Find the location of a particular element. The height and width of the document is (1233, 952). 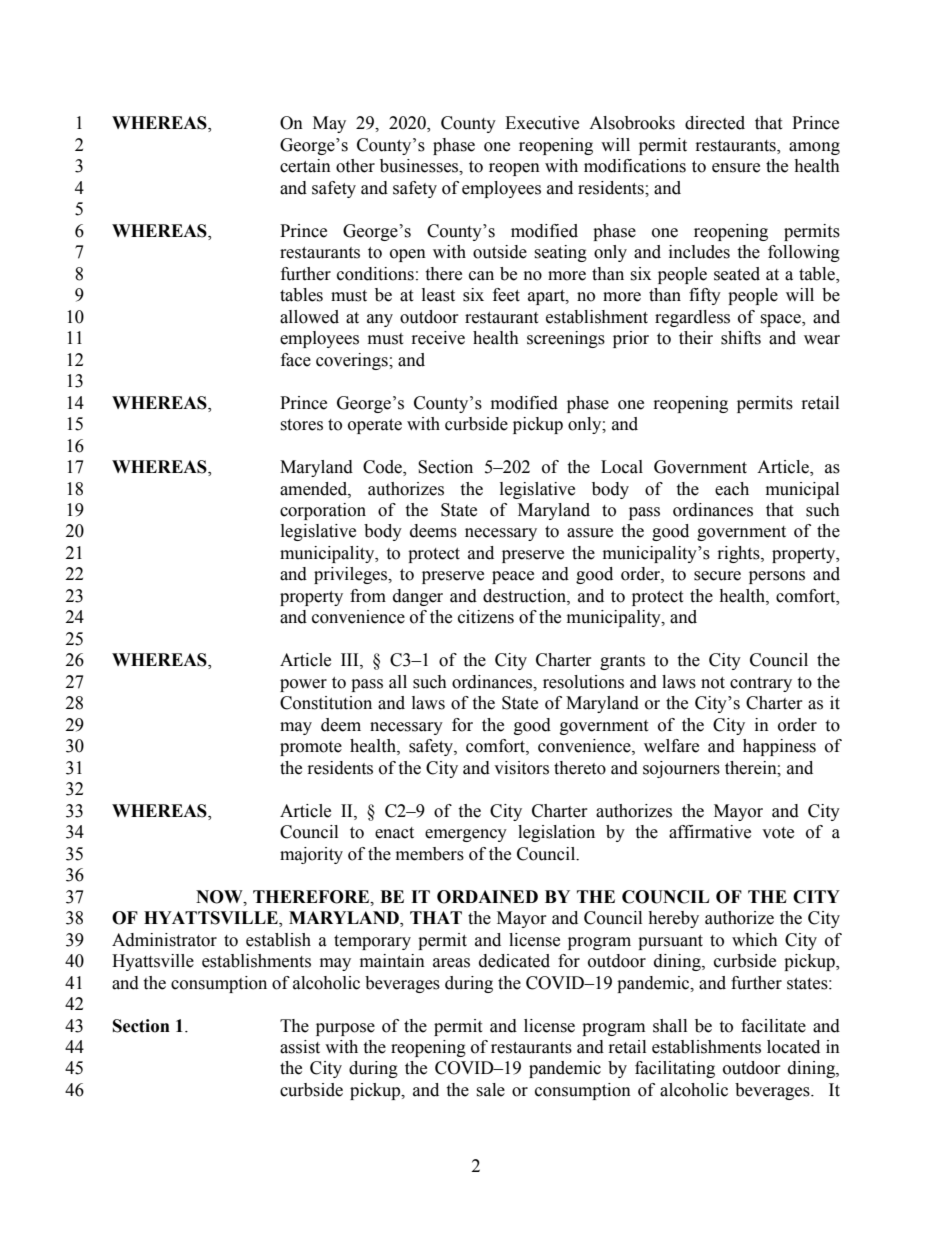

secure is located at coordinates (717, 576).
